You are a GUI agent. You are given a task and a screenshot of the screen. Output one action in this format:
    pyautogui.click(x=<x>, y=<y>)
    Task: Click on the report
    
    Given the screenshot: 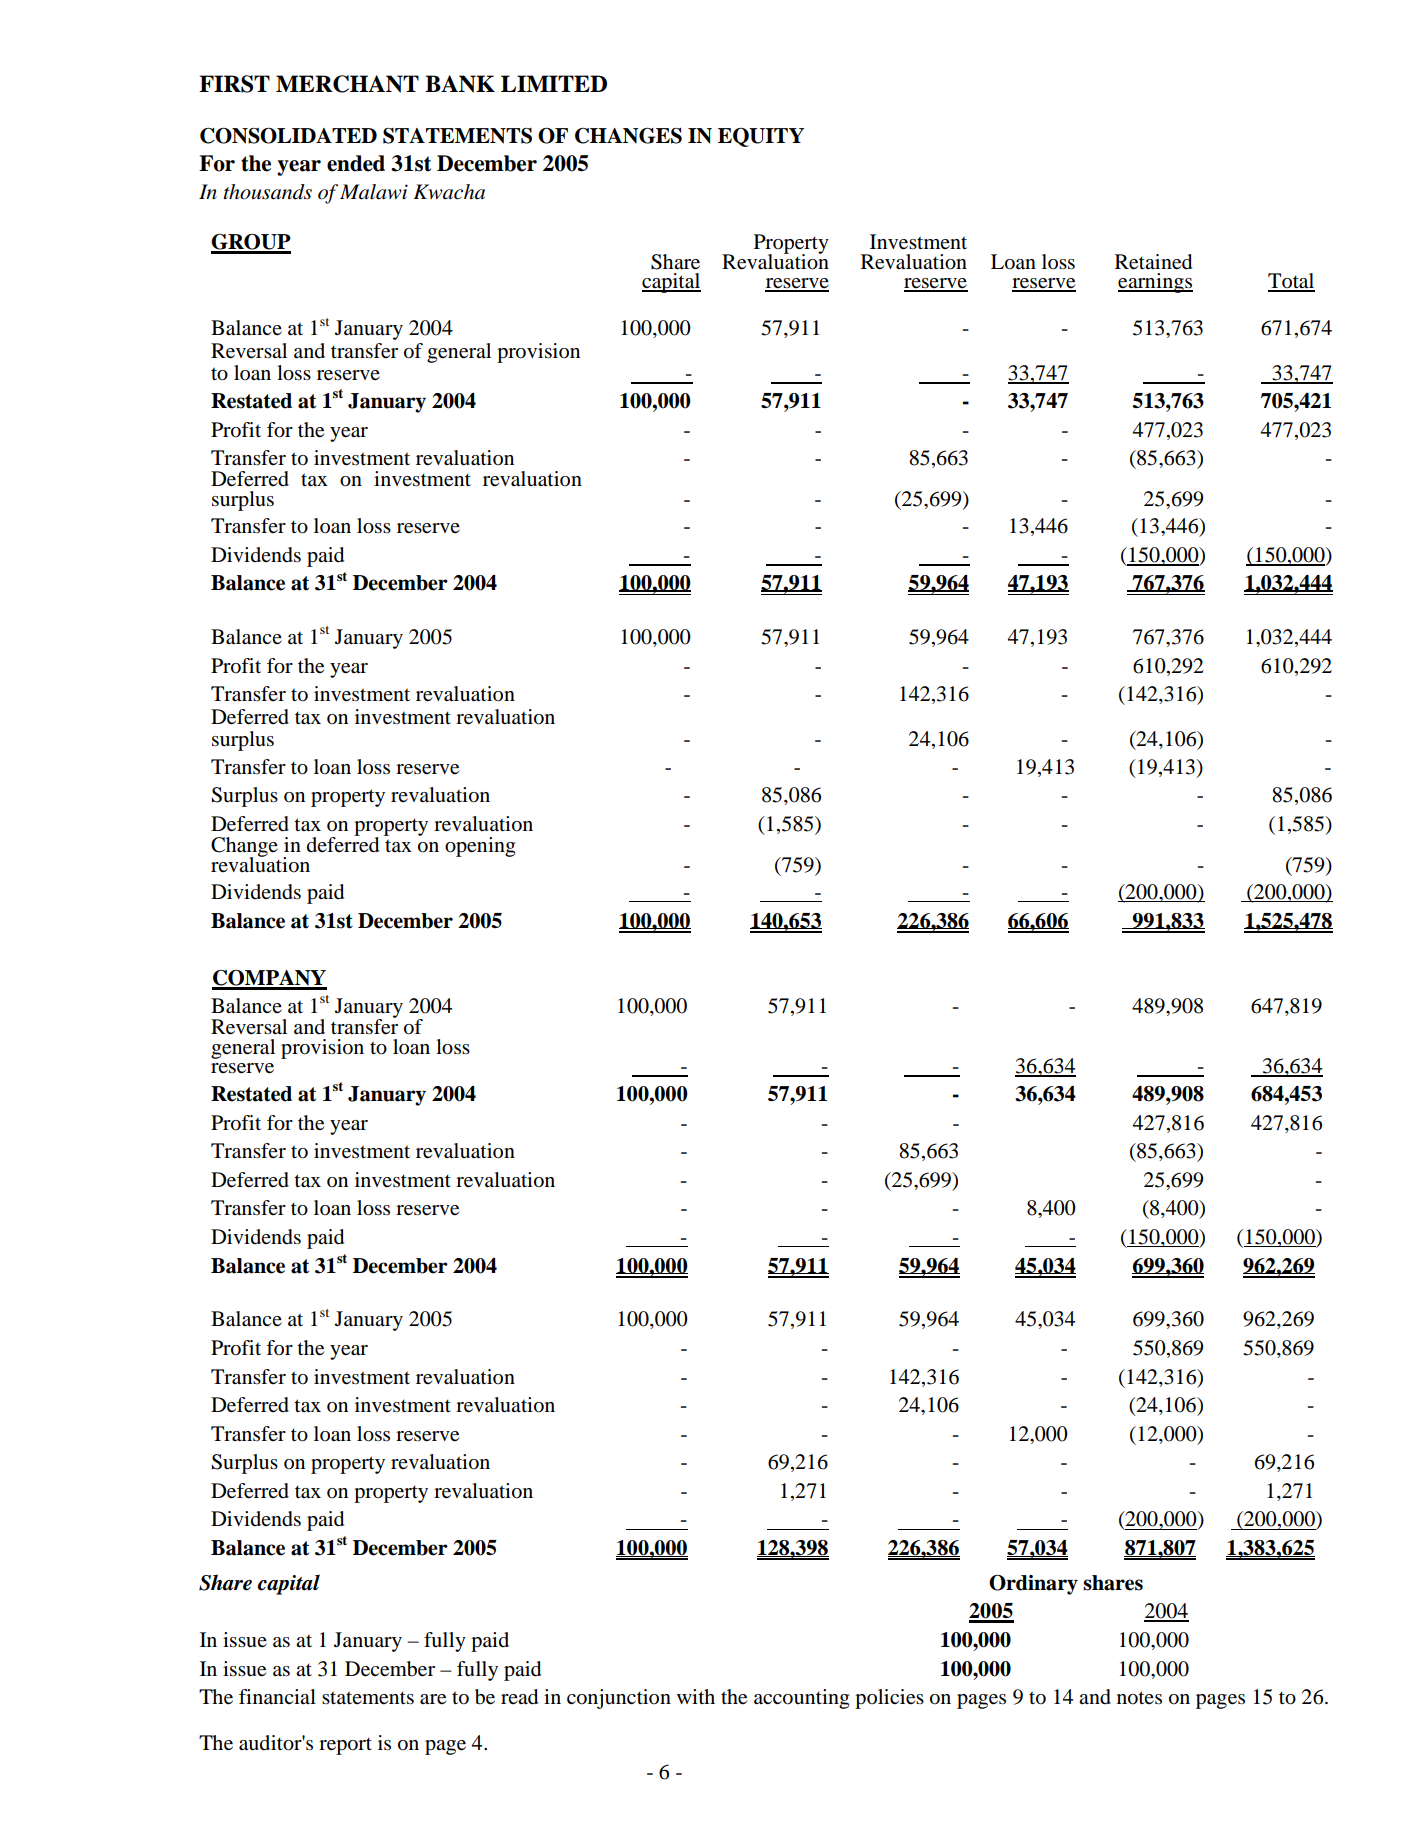 What is the action you would take?
    pyautogui.click(x=345, y=1746)
